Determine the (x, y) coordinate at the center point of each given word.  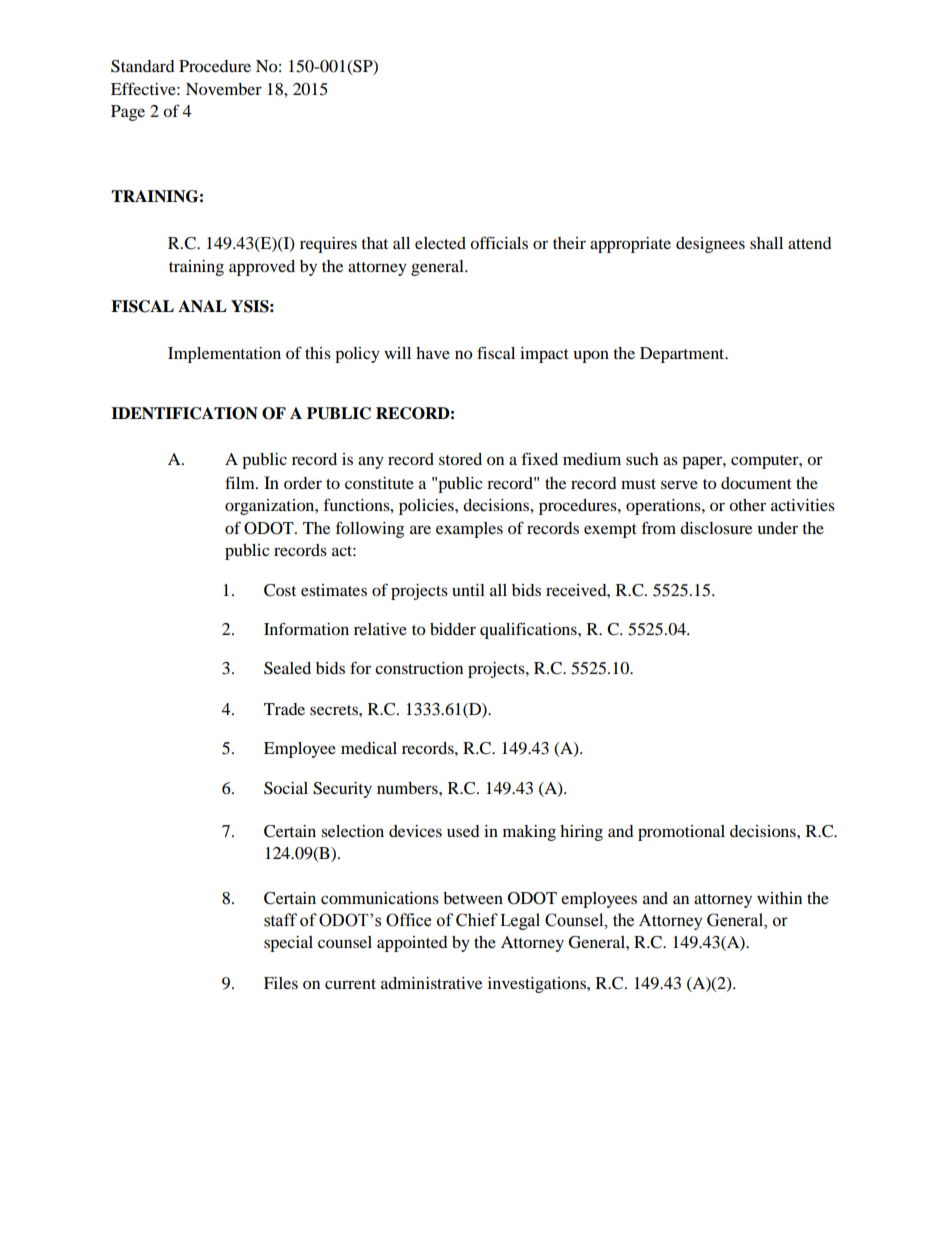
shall (766, 243)
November (224, 89)
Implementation (224, 355)
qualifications (529, 630)
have (433, 353)
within (779, 898)
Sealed (287, 668)
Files (281, 983)
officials (499, 242)
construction (419, 668)
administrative (431, 983)
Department (683, 355)
